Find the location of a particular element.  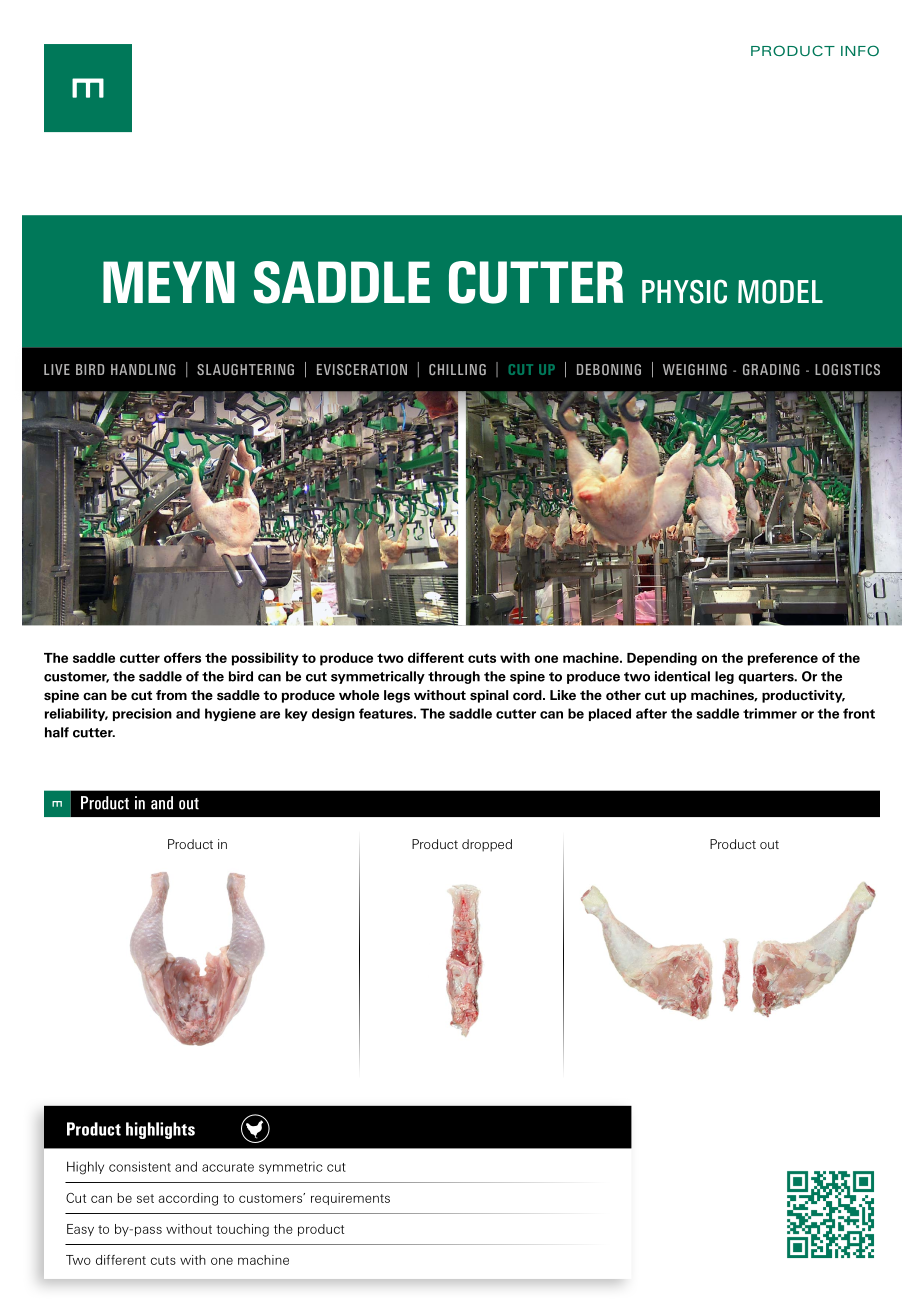

requirements is located at coordinates (350, 1199).
